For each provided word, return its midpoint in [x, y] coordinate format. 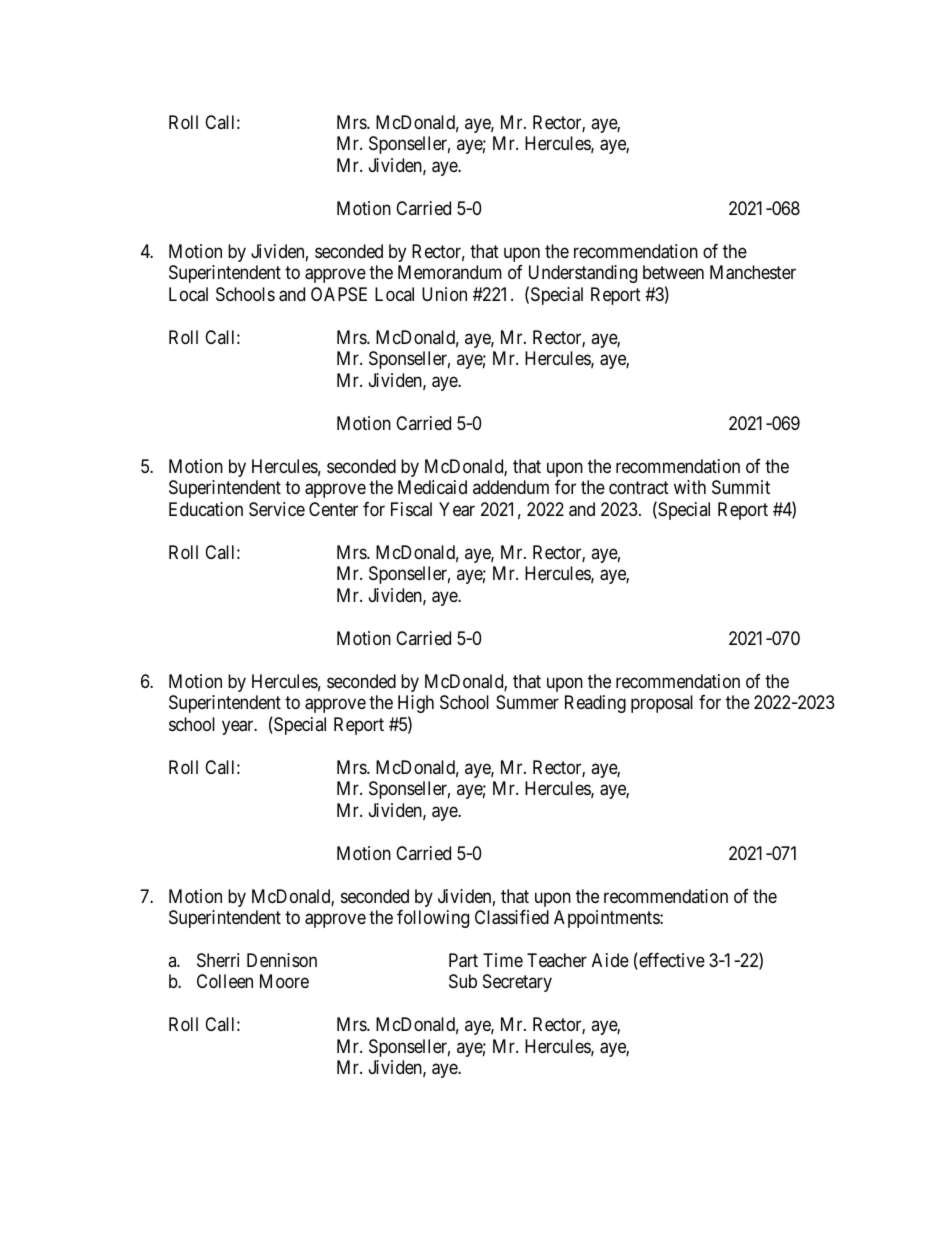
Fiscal [411, 509]
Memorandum [450, 272]
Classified [512, 917]
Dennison [282, 960]
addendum [511, 487]
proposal [662, 704]
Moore [284, 981]
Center [333, 509]
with [690, 487]
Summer [527, 702]
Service [277, 509]
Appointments [607, 919]
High [416, 704]
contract [639, 488]
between [673, 272]
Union [444, 294]
